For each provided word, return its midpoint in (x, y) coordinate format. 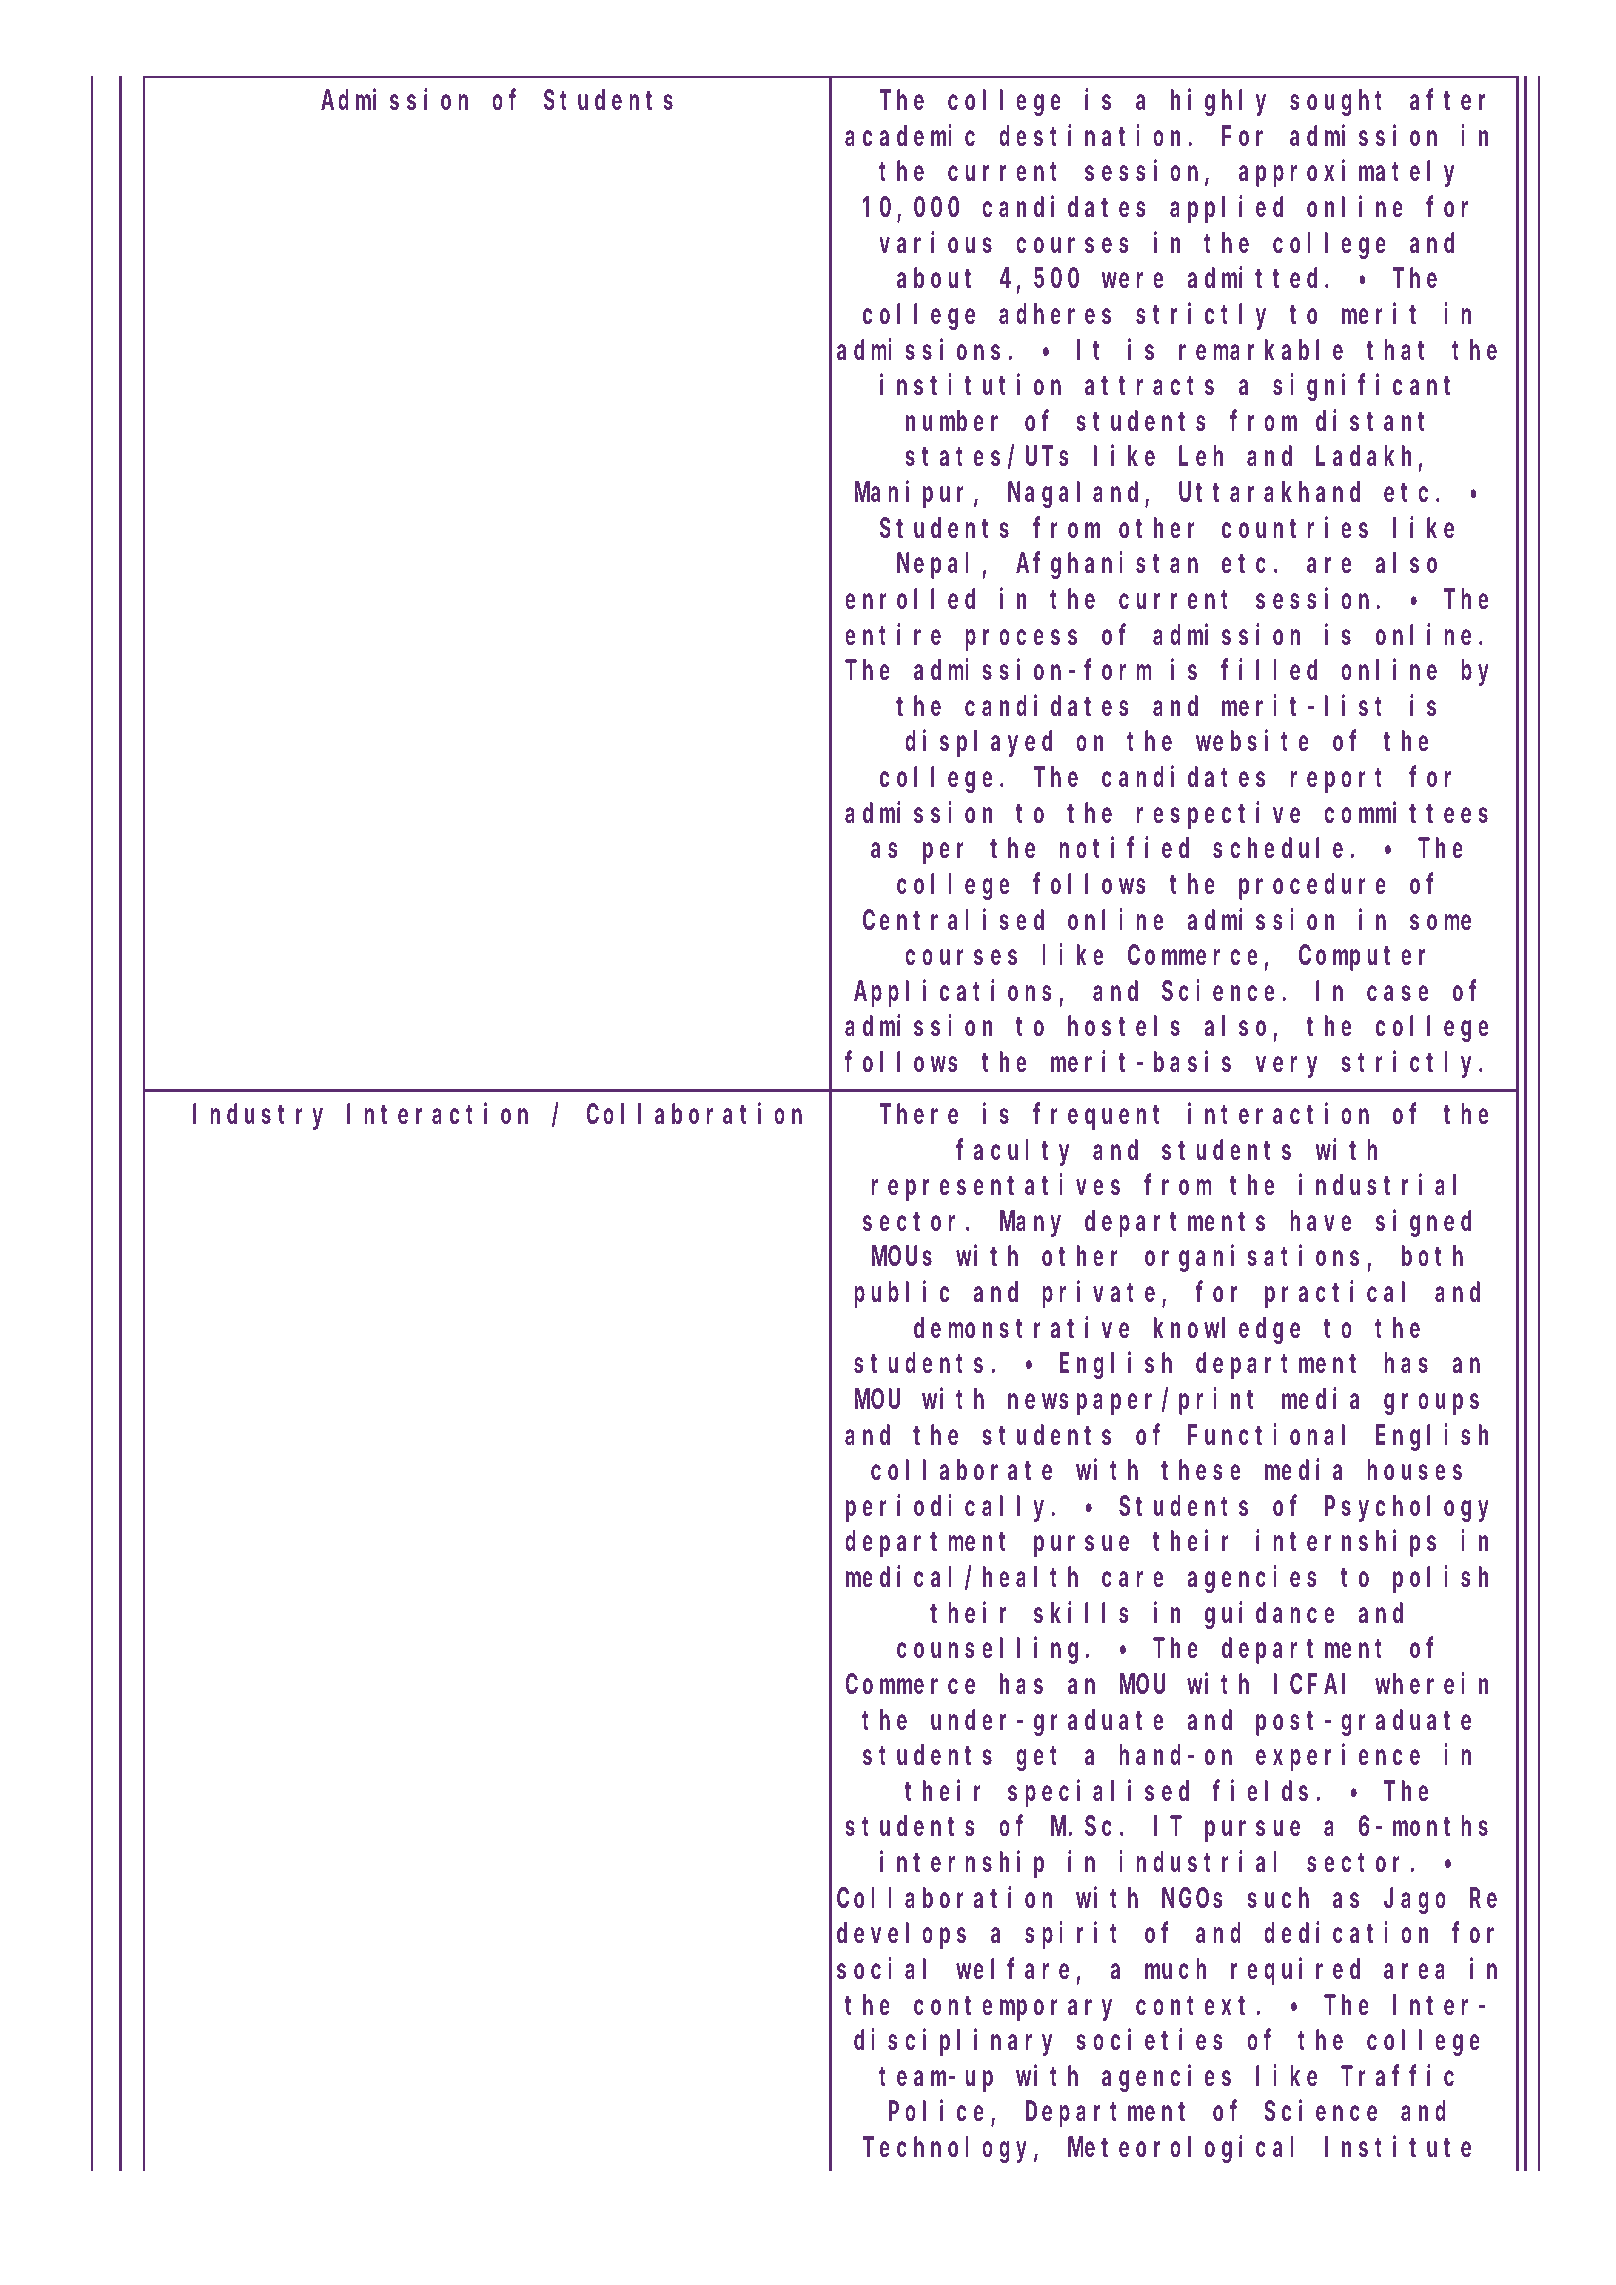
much (1175, 1969)
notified (1124, 848)
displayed (978, 744)
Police (940, 2113)
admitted (1256, 278)
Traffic (1397, 2075)
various (935, 242)
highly (1218, 103)
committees (1406, 812)
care (1132, 1579)
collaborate (961, 1470)
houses (1414, 1470)
